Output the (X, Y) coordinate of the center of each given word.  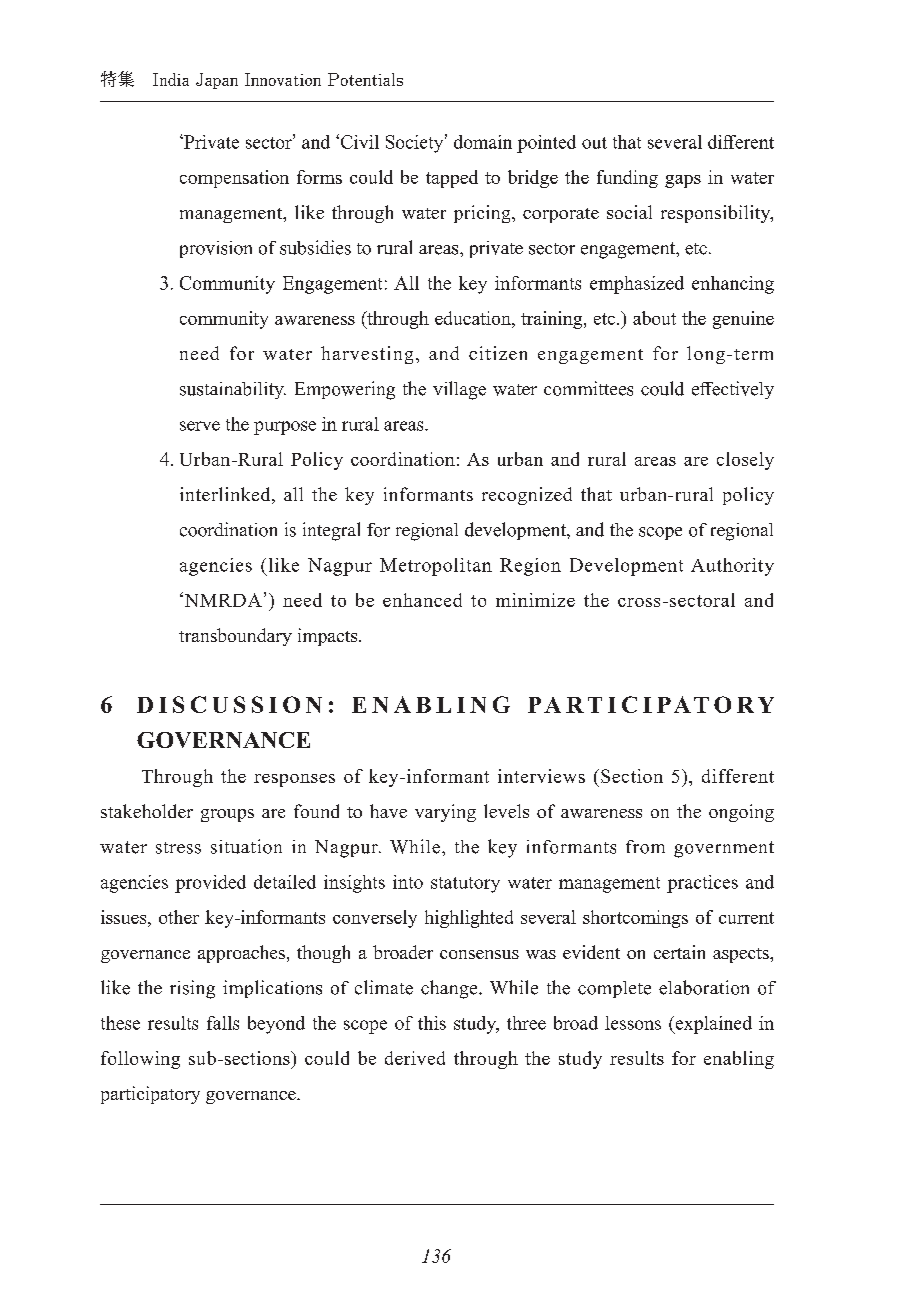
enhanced (422, 600)
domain (483, 142)
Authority (732, 567)
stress (178, 848)
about (654, 318)
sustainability (233, 390)
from (645, 847)
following (140, 1060)
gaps (683, 181)
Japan (217, 81)
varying (445, 813)
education (474, 318)
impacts (329, 637)
